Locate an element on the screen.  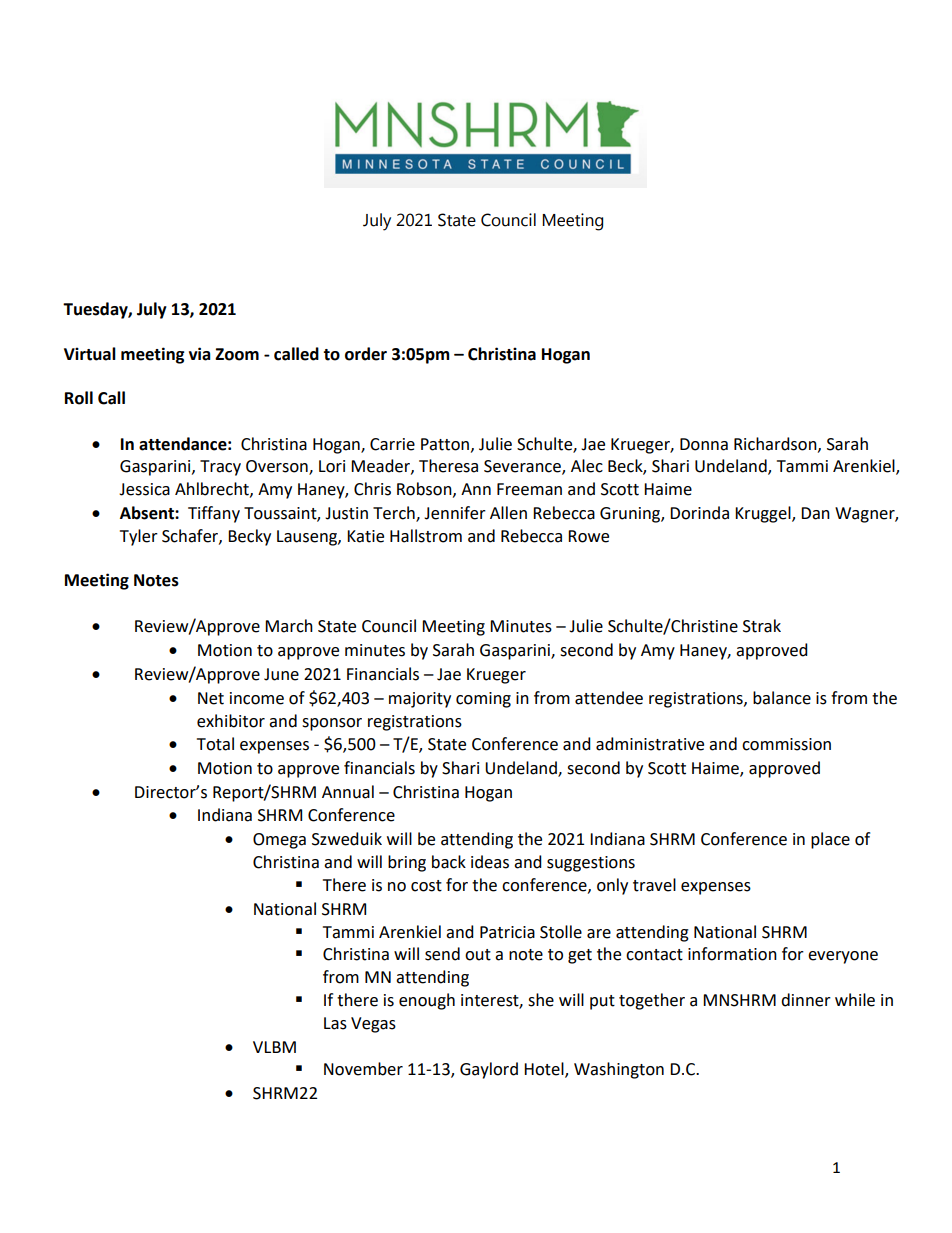
coming is located at coordinates (483, 700).
